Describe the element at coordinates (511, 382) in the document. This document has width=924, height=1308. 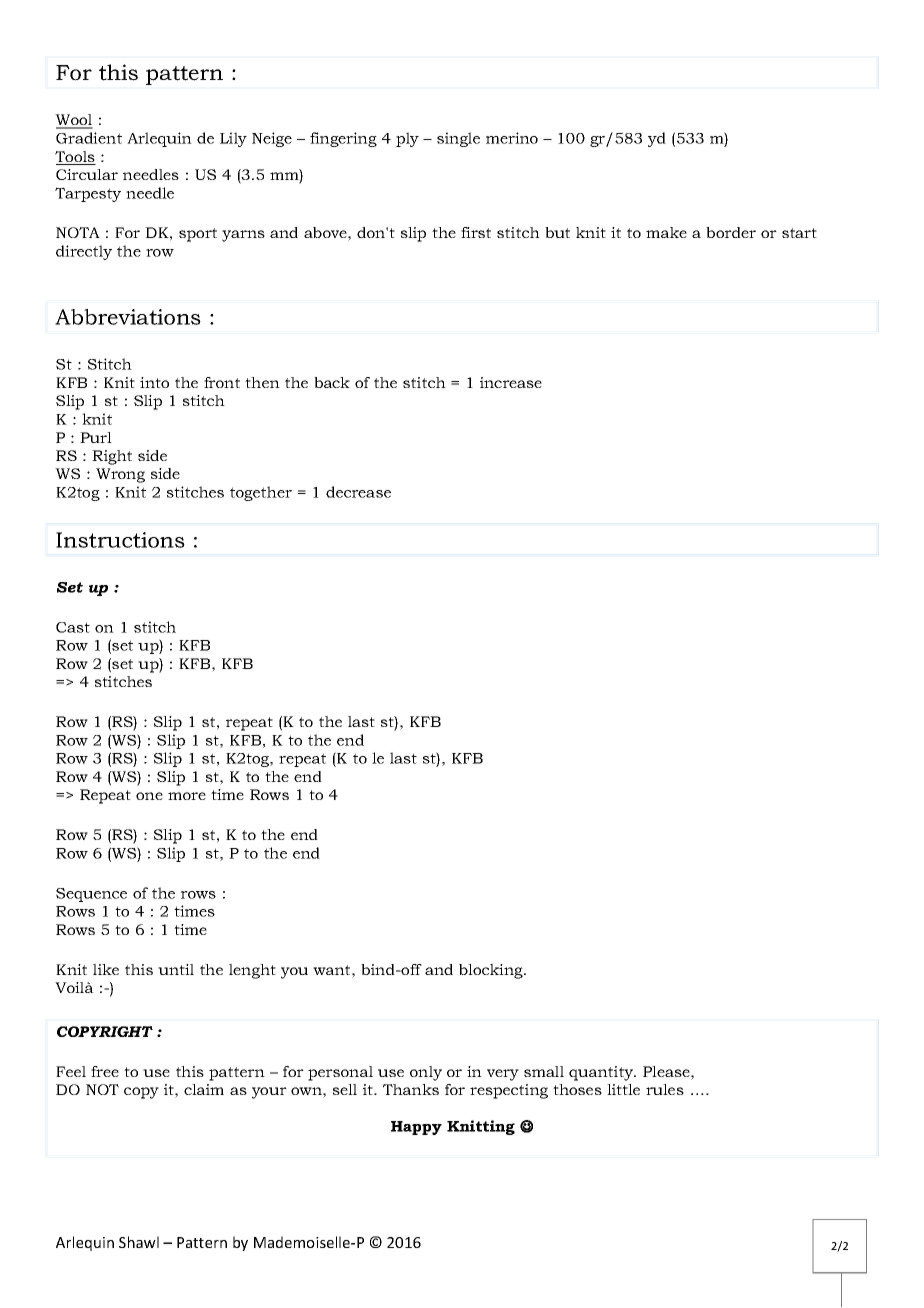
I see `increase` at that location.
